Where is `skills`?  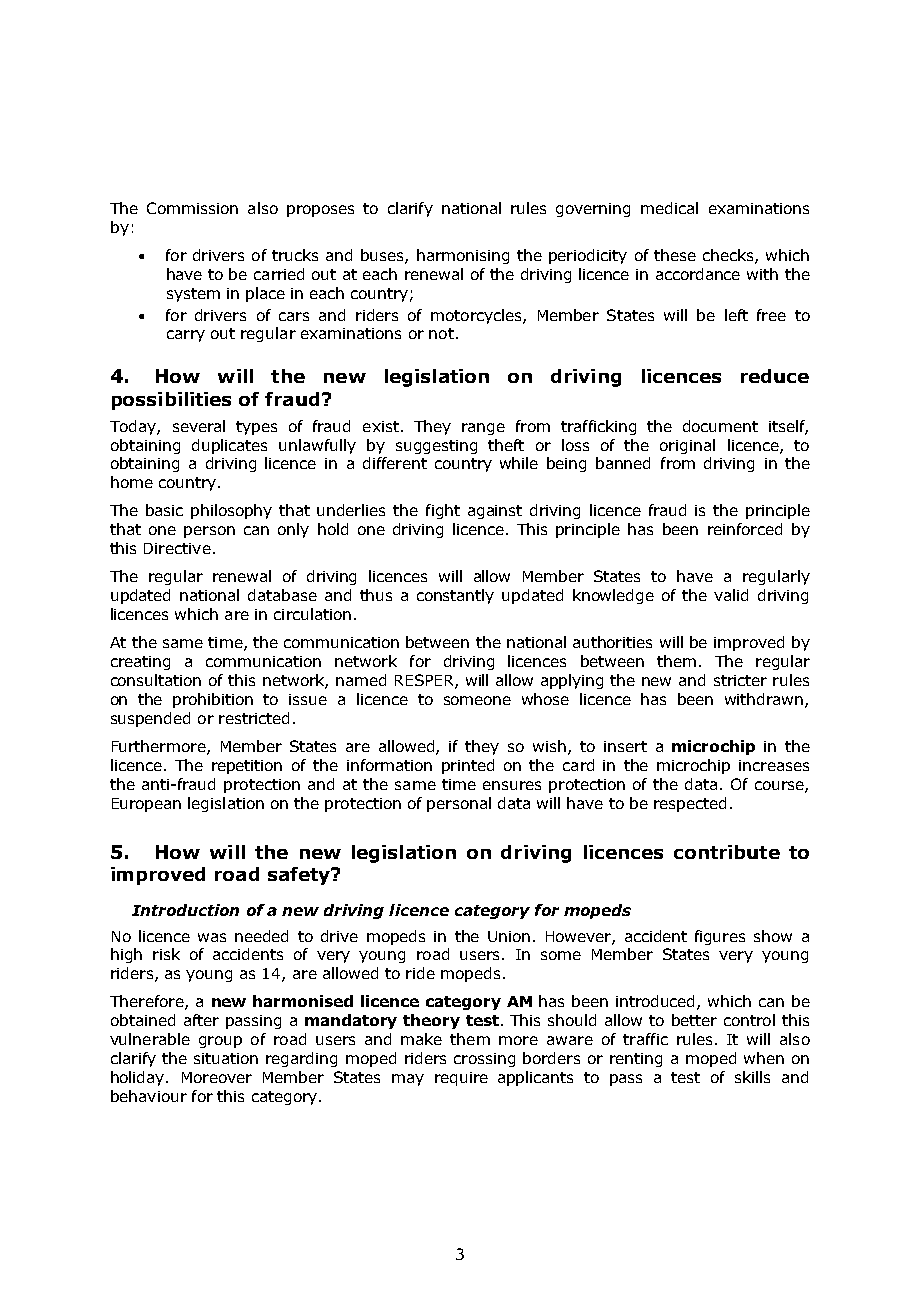 skills is located at coordinates (752, 1077).
